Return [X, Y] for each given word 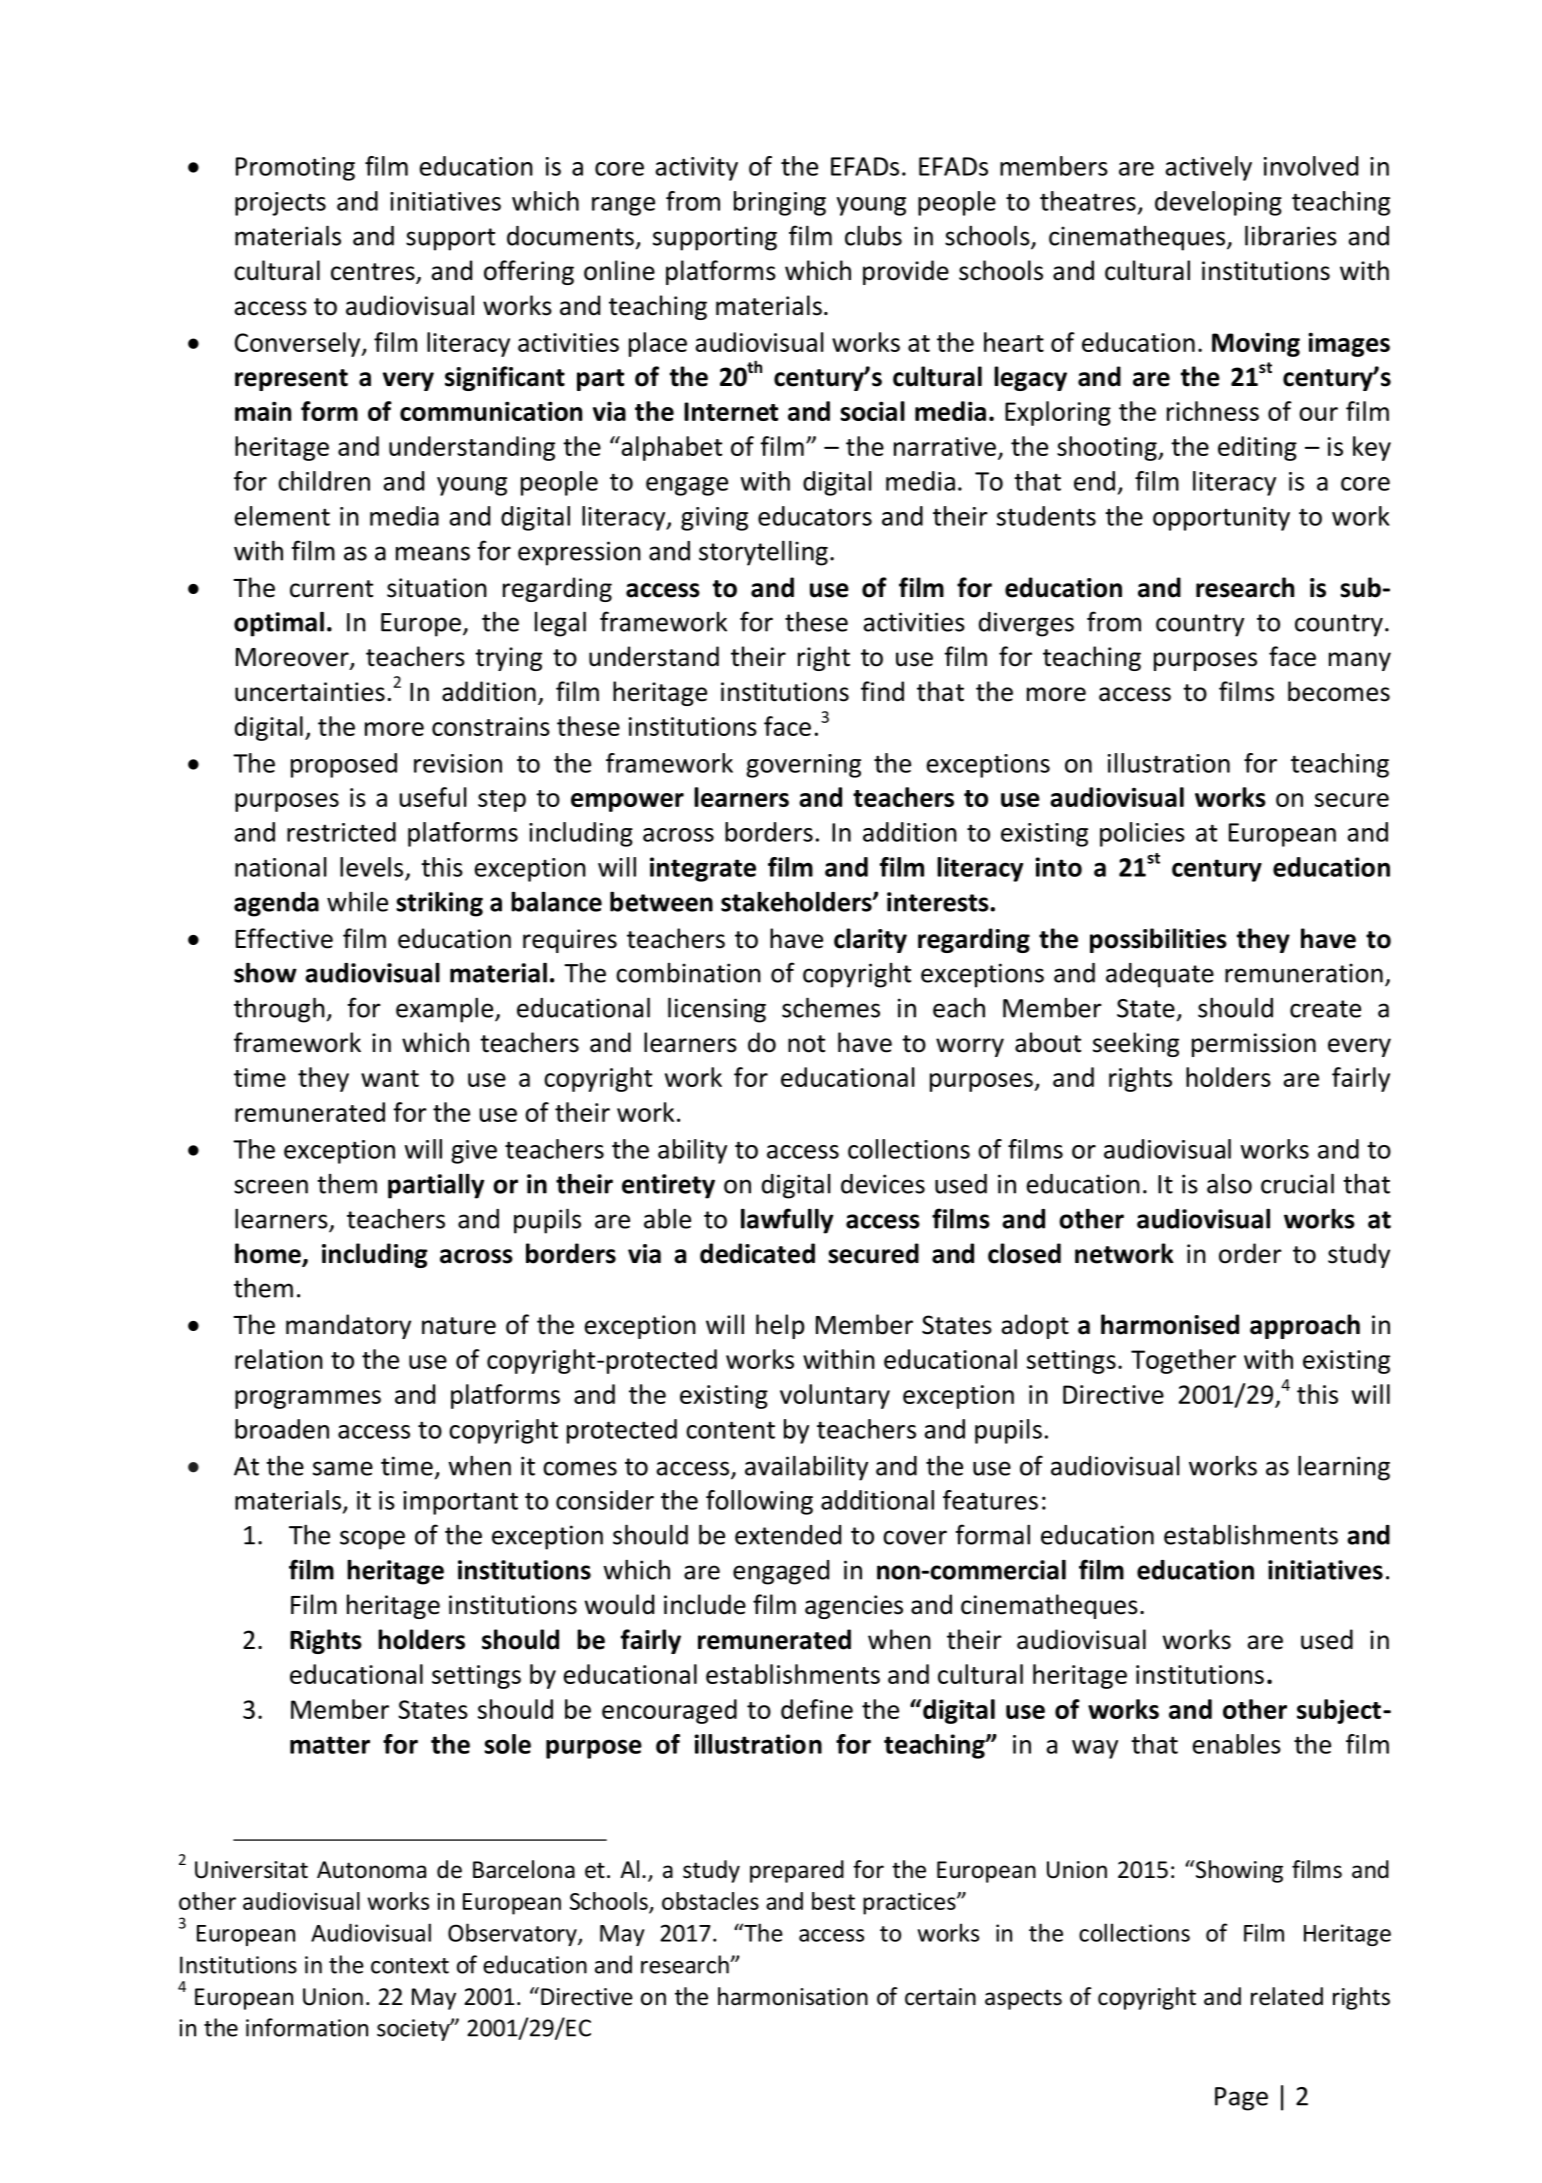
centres [374, 273]
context [410, 1966]
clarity [870, 940]
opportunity [1221, 519]
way [1095, 1749]
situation [437, 588]
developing [1218, 203]
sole [507, 1744]
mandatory [348, 1326]
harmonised [1170, 1324]
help [780, 1326]
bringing [780, 203]
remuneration [1304, 973]
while [357, 901]
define [817, 1709]
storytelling [763, 553]
